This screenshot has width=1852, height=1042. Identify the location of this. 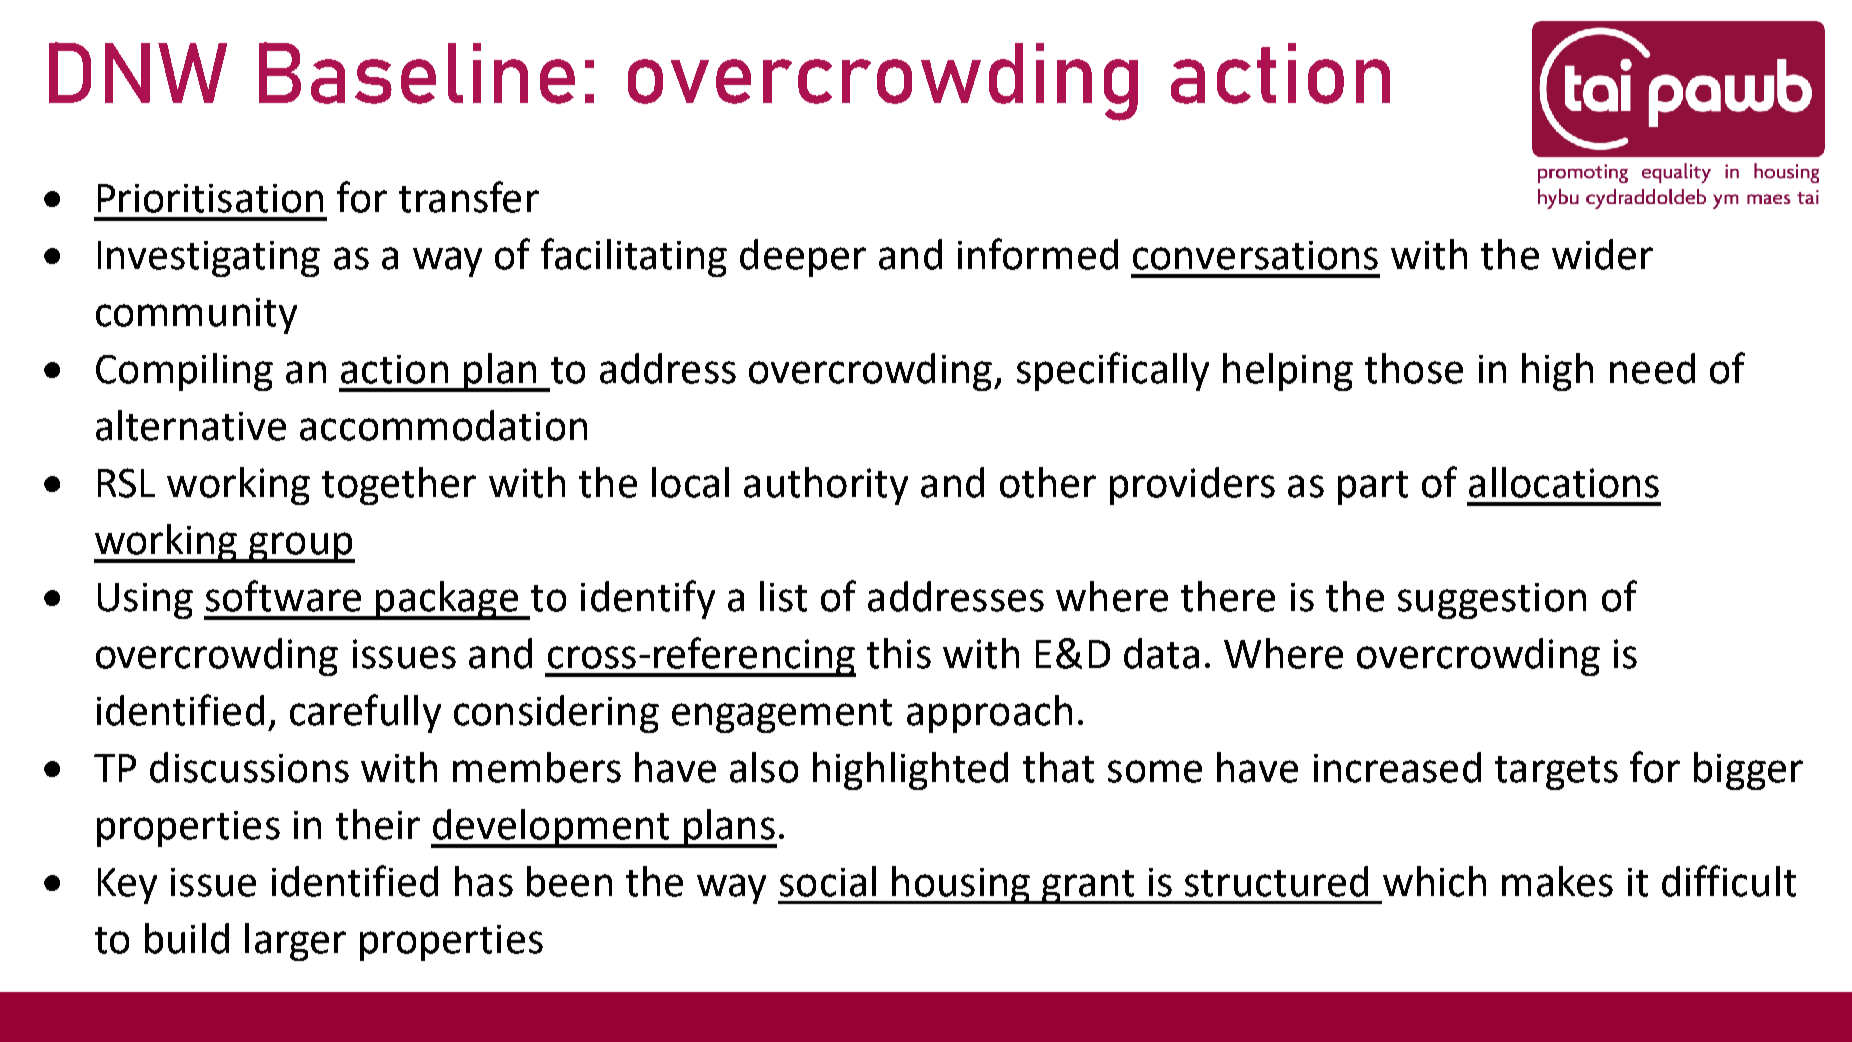
(899, 653).
